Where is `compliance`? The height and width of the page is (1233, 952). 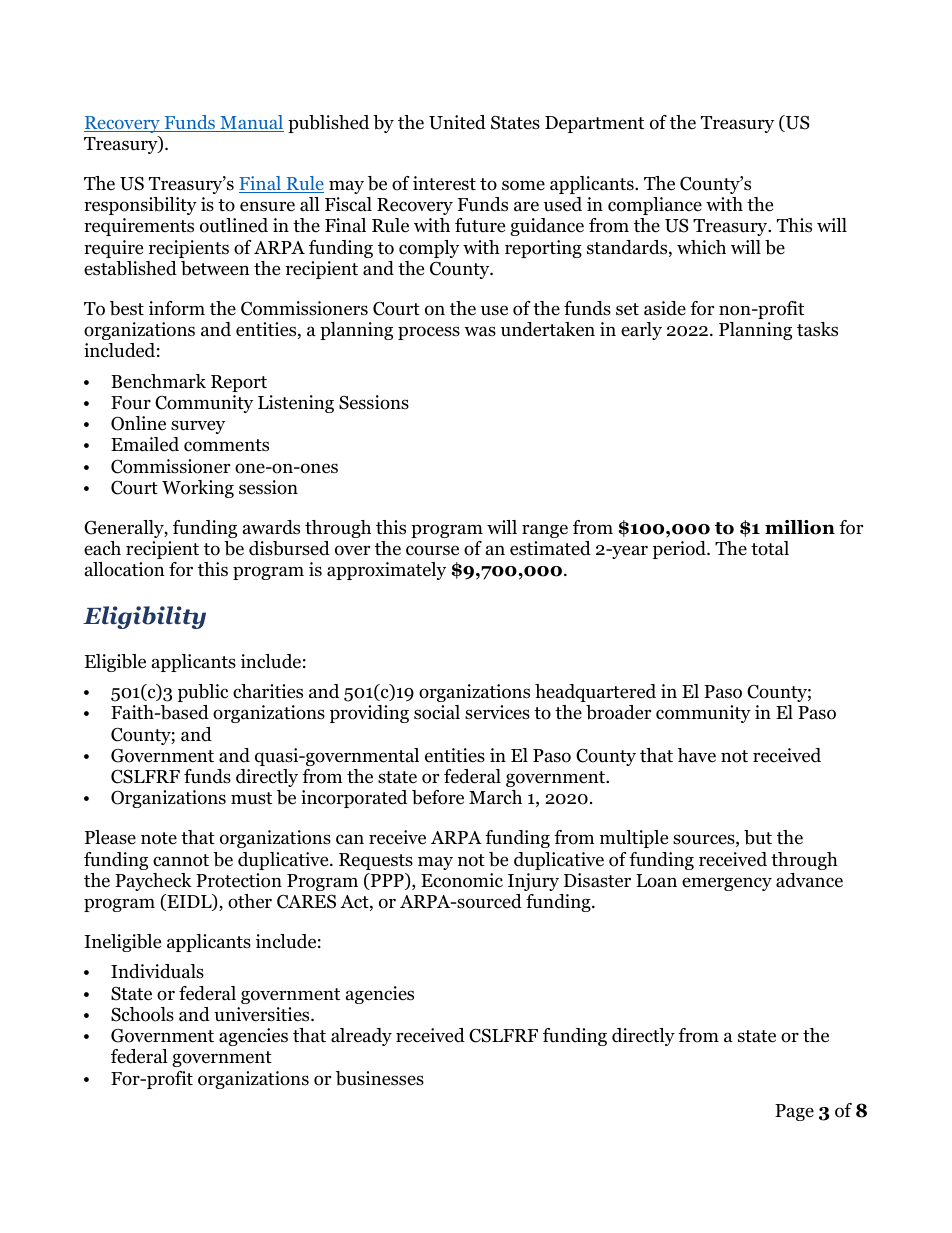 compliance is located at coordinates (655, 206).
